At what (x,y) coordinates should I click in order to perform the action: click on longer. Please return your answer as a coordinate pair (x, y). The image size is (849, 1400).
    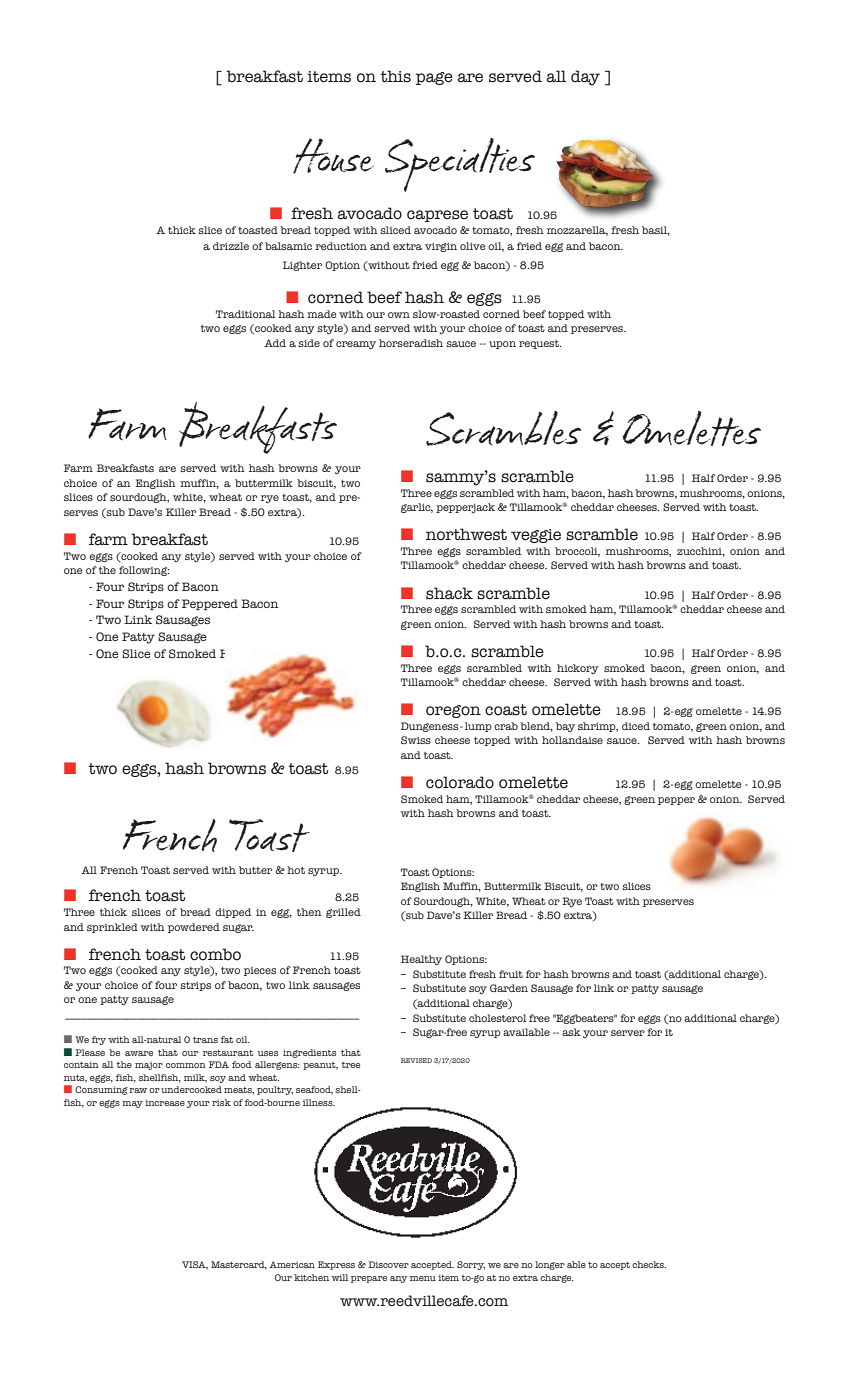
    Looking at the image, I should click on (550, 1265).
